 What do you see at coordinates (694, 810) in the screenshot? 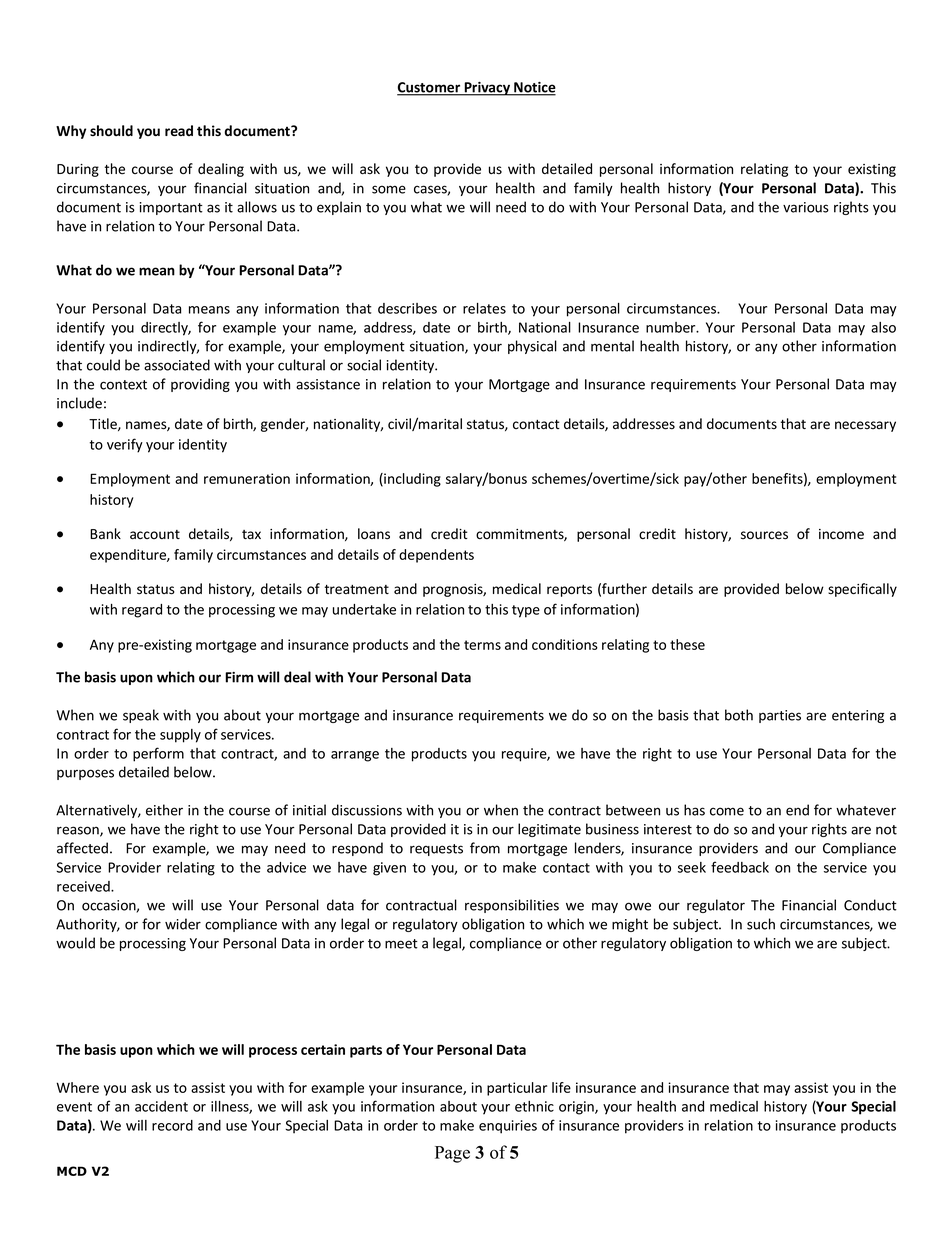
I see `has` at bounding box center [694, 810].
